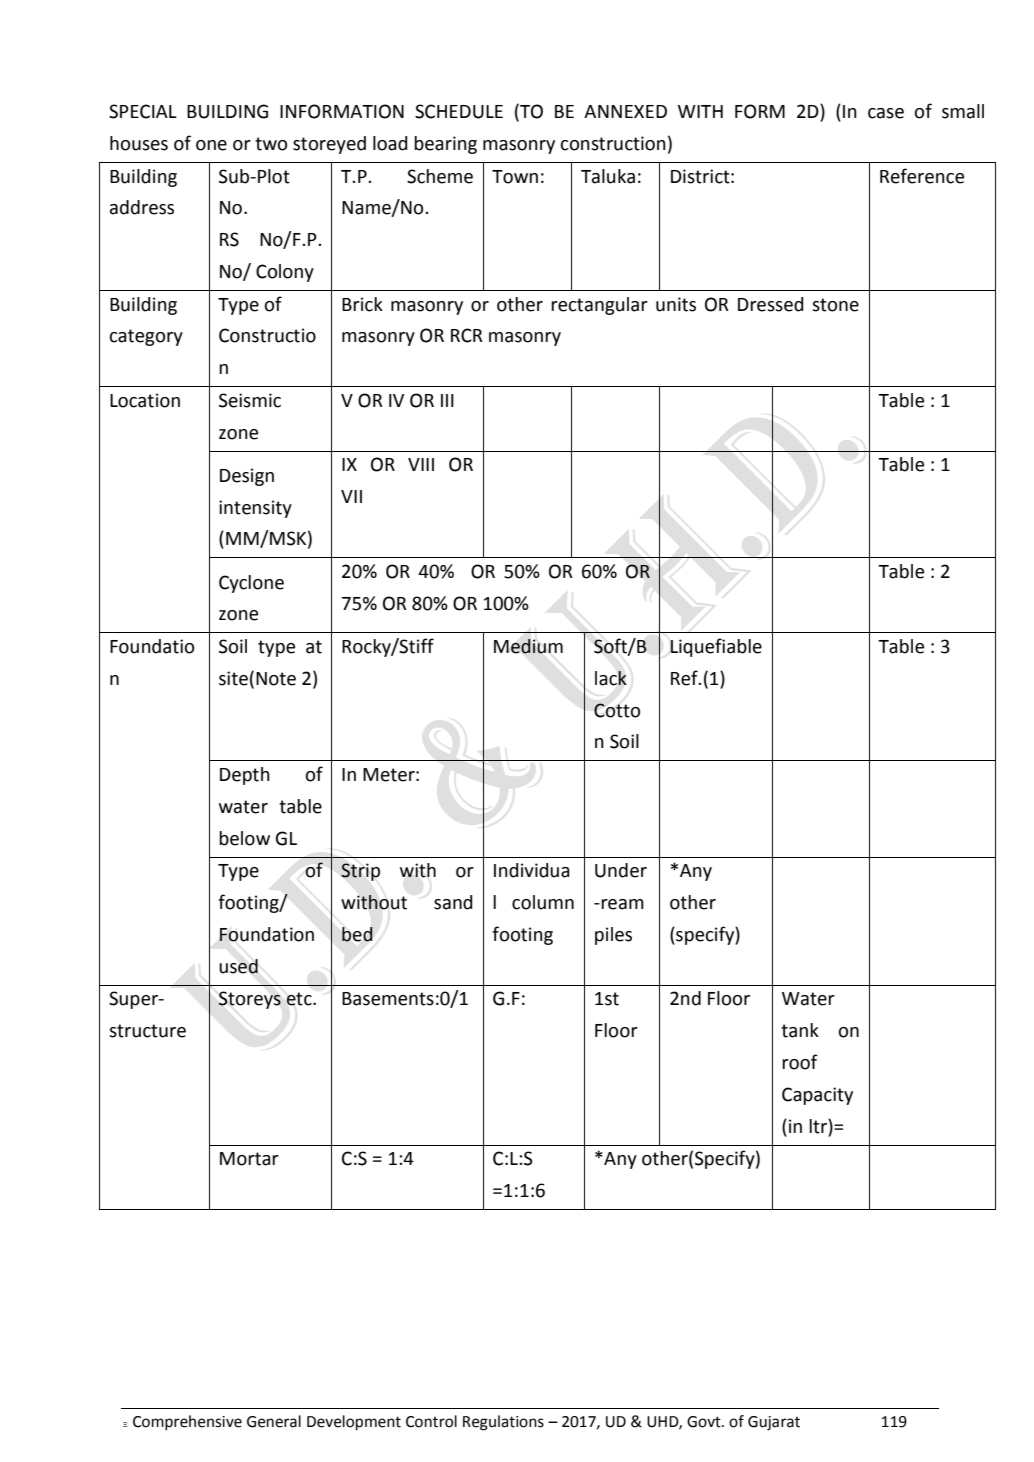 This screenshot has height=1462, width=1034. I want to click on two, so click(271, 144).
